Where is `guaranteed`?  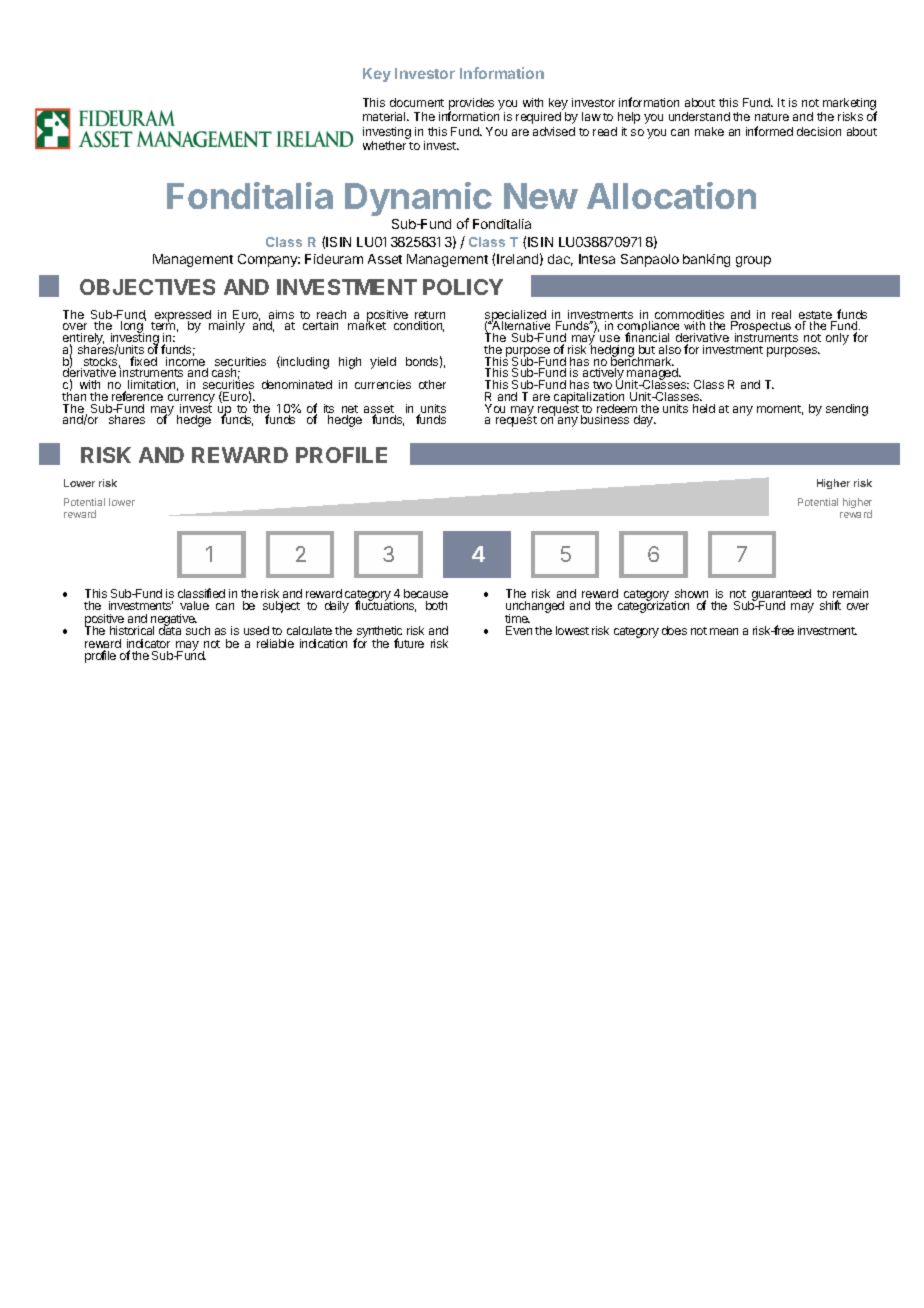 guaranteed is located at coordinates (781, 596).
